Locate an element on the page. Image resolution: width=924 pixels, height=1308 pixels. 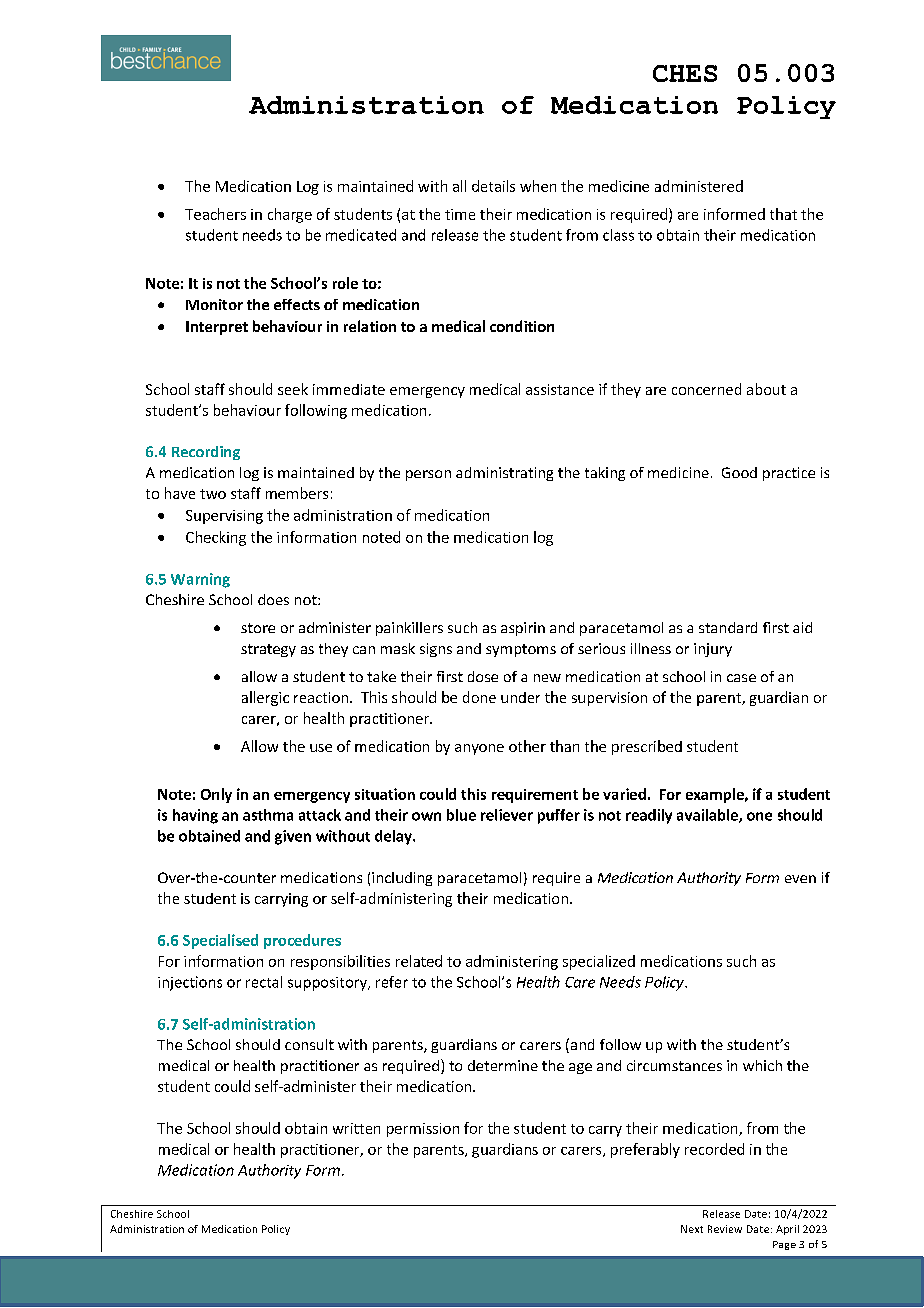
charge is located at coordinates (290, 215).
